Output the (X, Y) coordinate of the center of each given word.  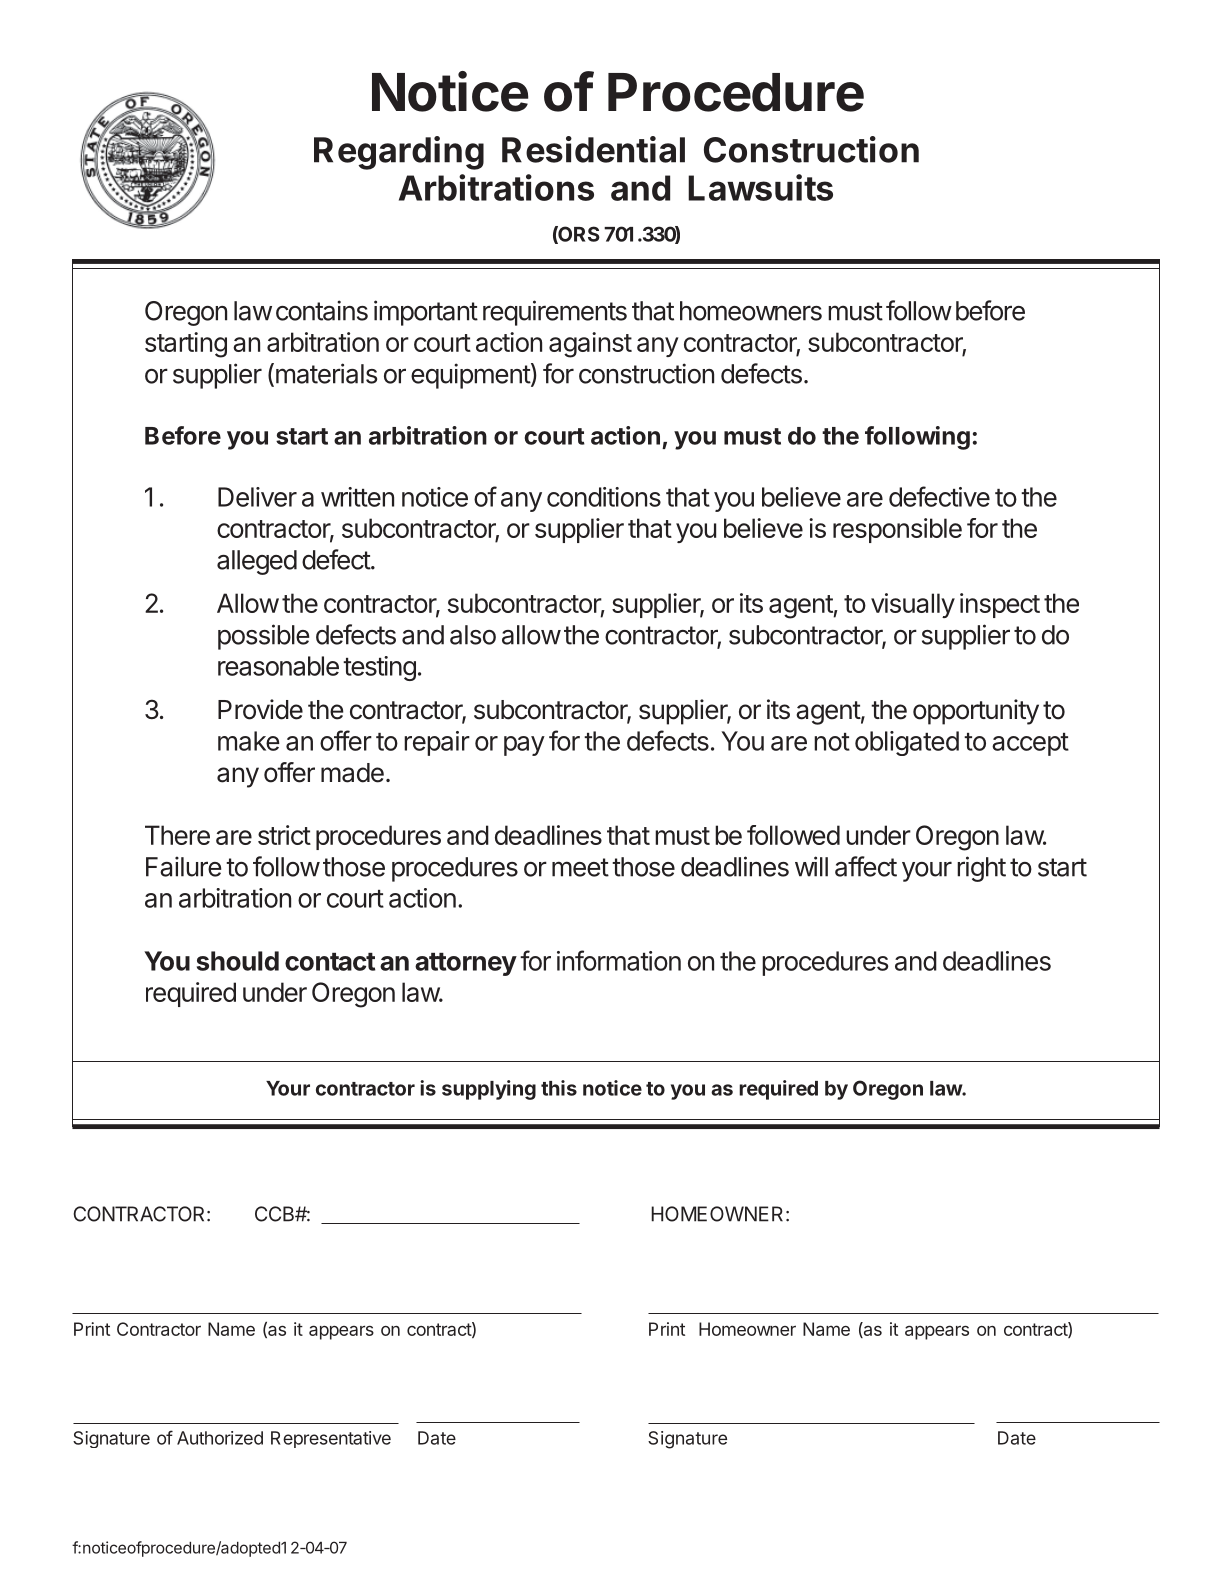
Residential (593, 149)
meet (580, 867)
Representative (331, 1439)
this (559, 1088)
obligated (907, 743)
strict (284, 835)
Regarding (399, 153)
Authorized (220, 1438)
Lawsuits (760, 187)
